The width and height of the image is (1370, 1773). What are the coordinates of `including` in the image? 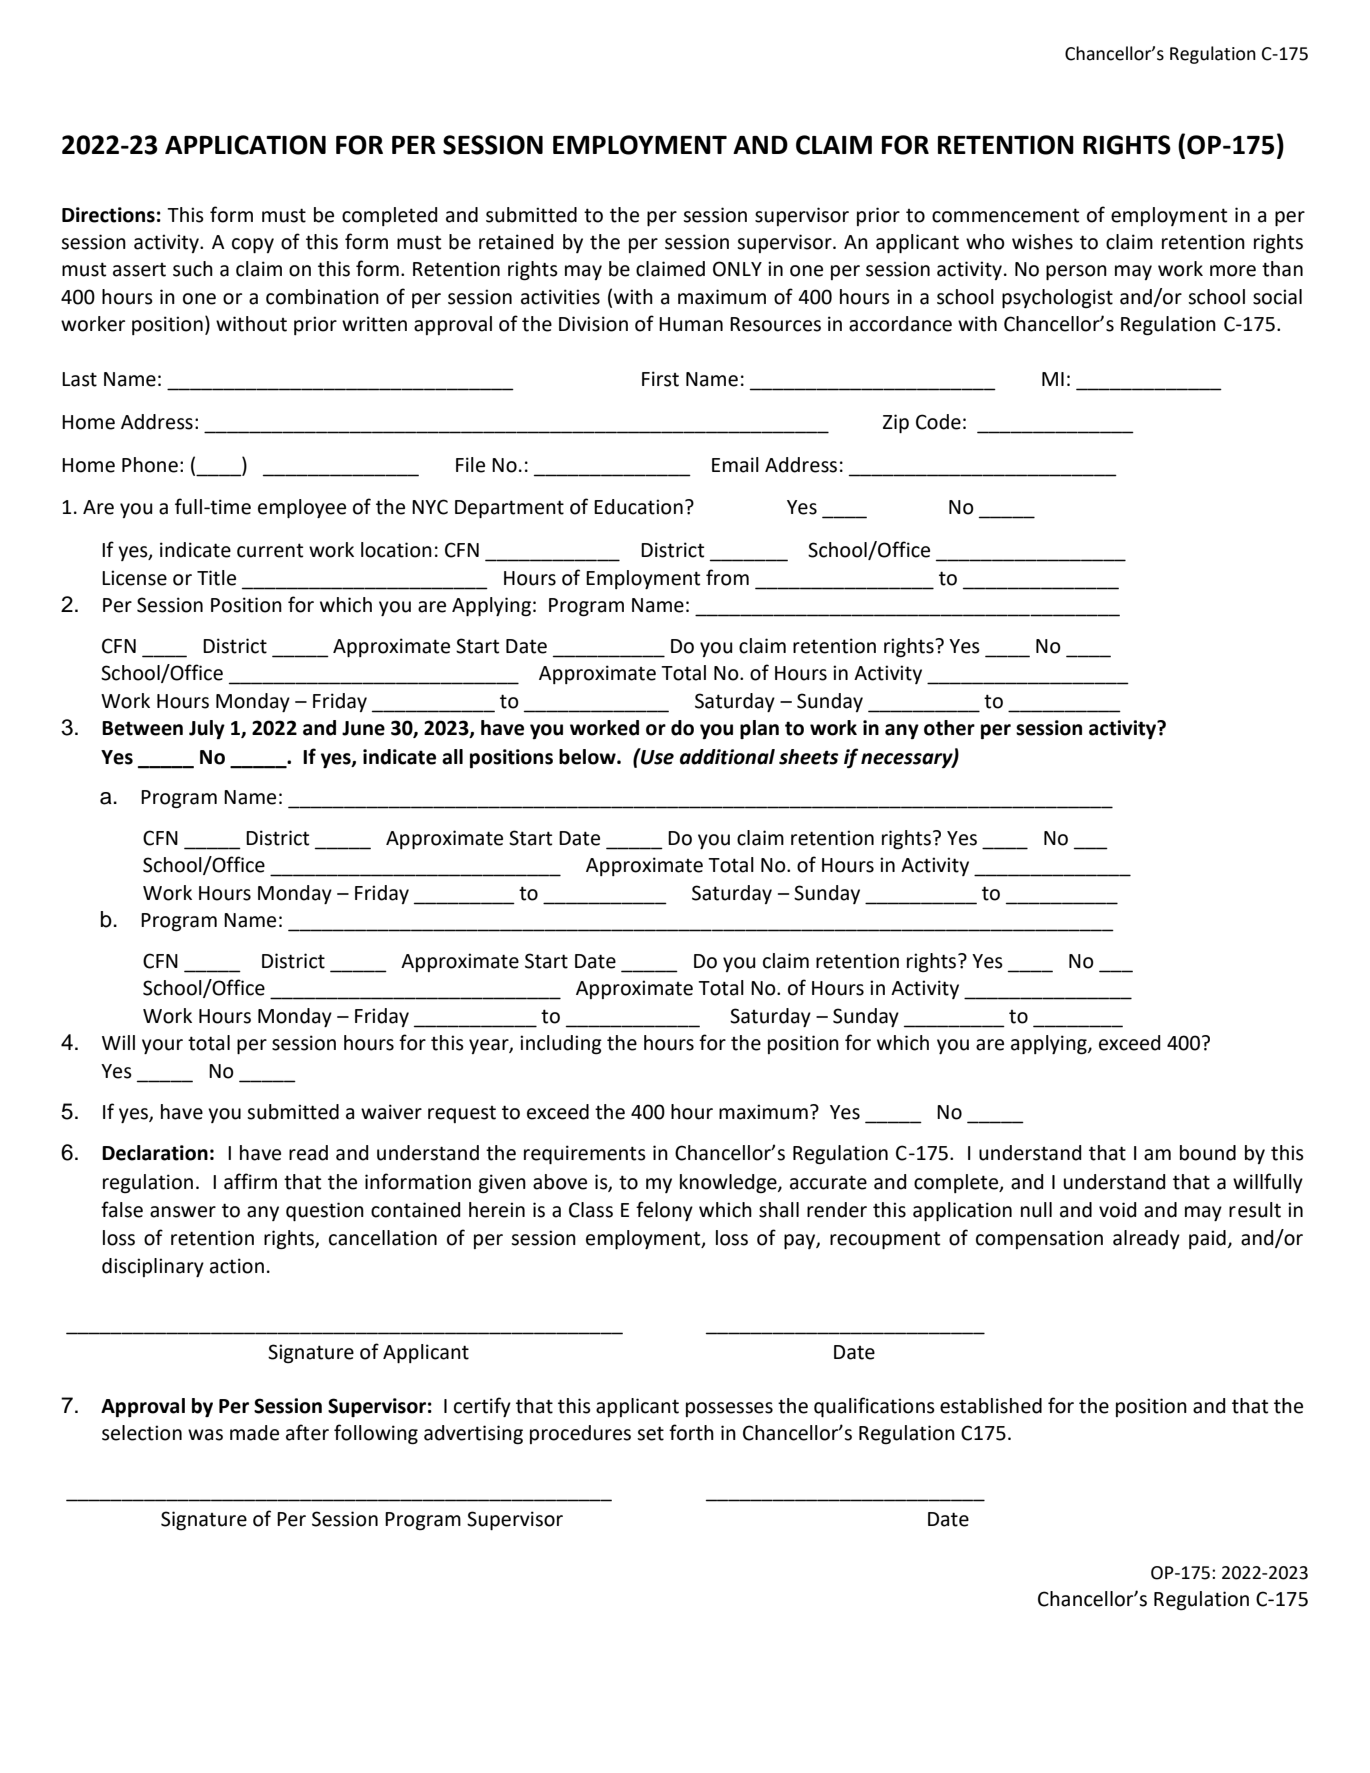 It's located at (561, 1045).
